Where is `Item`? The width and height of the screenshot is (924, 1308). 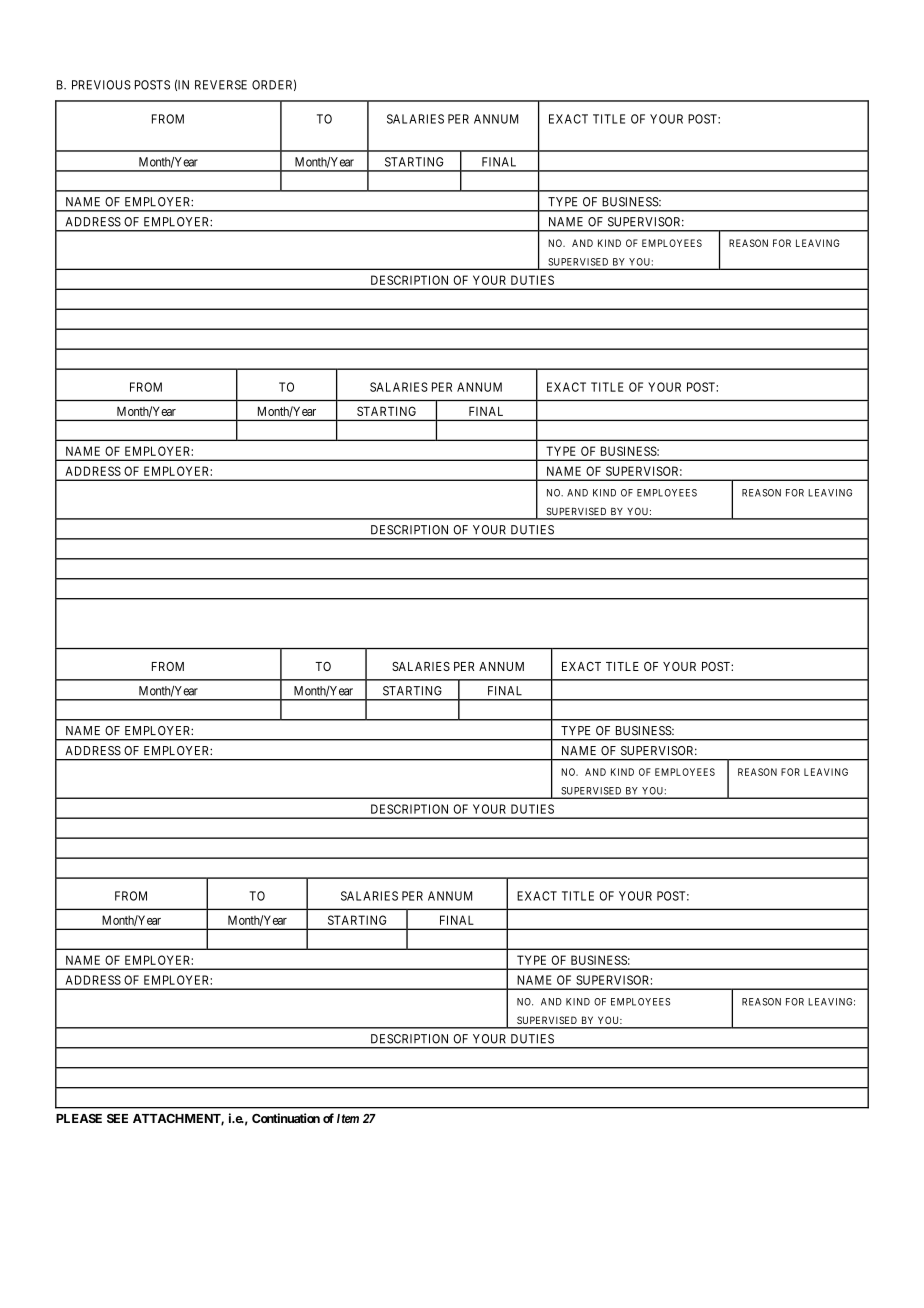
Item is located at coordinates (348, 1118).
